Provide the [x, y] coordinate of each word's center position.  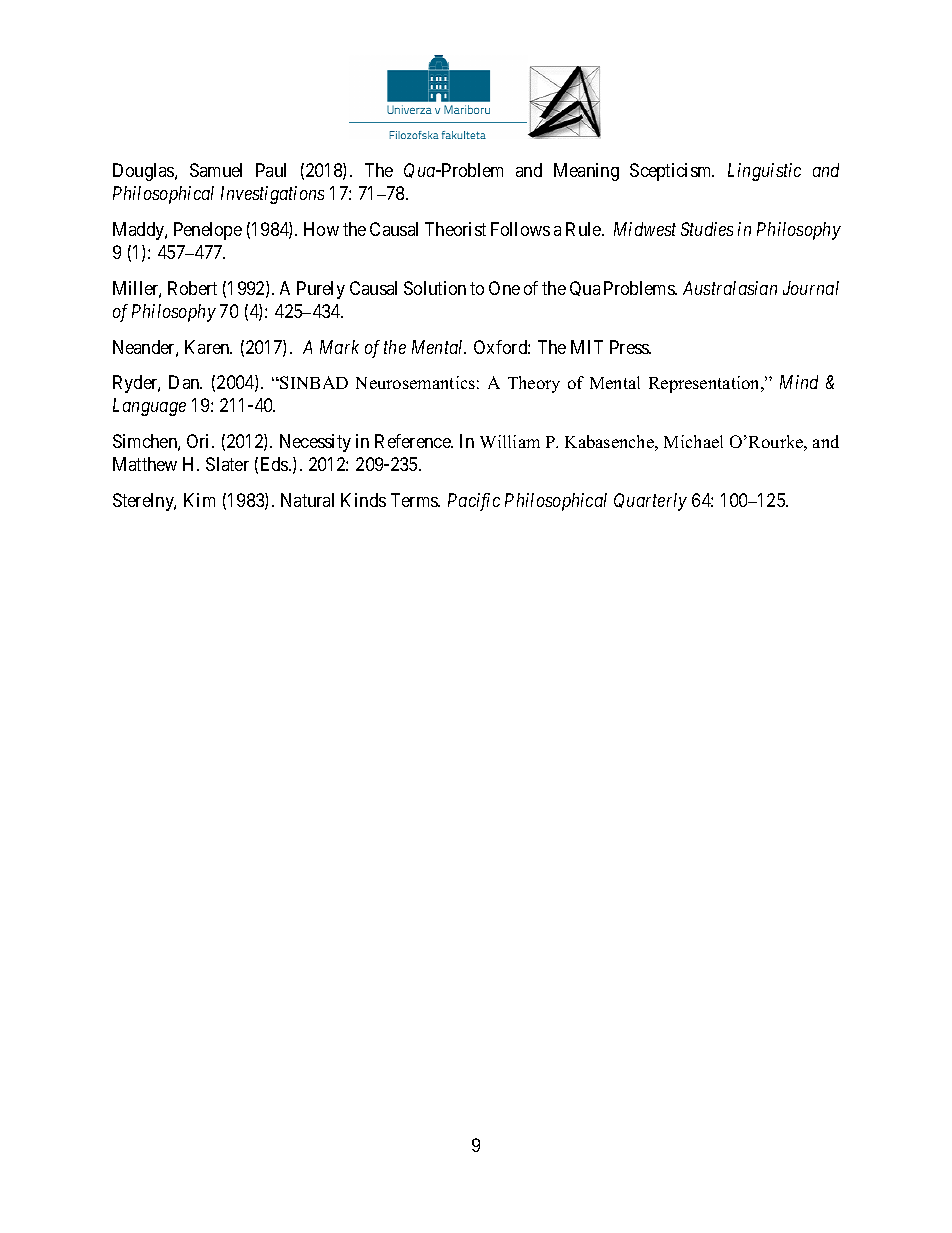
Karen [208, 347]
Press [630, 347]
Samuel [216, 170]
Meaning [586, 172]
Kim [199, 500]
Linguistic [764, 172]
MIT [587, 347]
